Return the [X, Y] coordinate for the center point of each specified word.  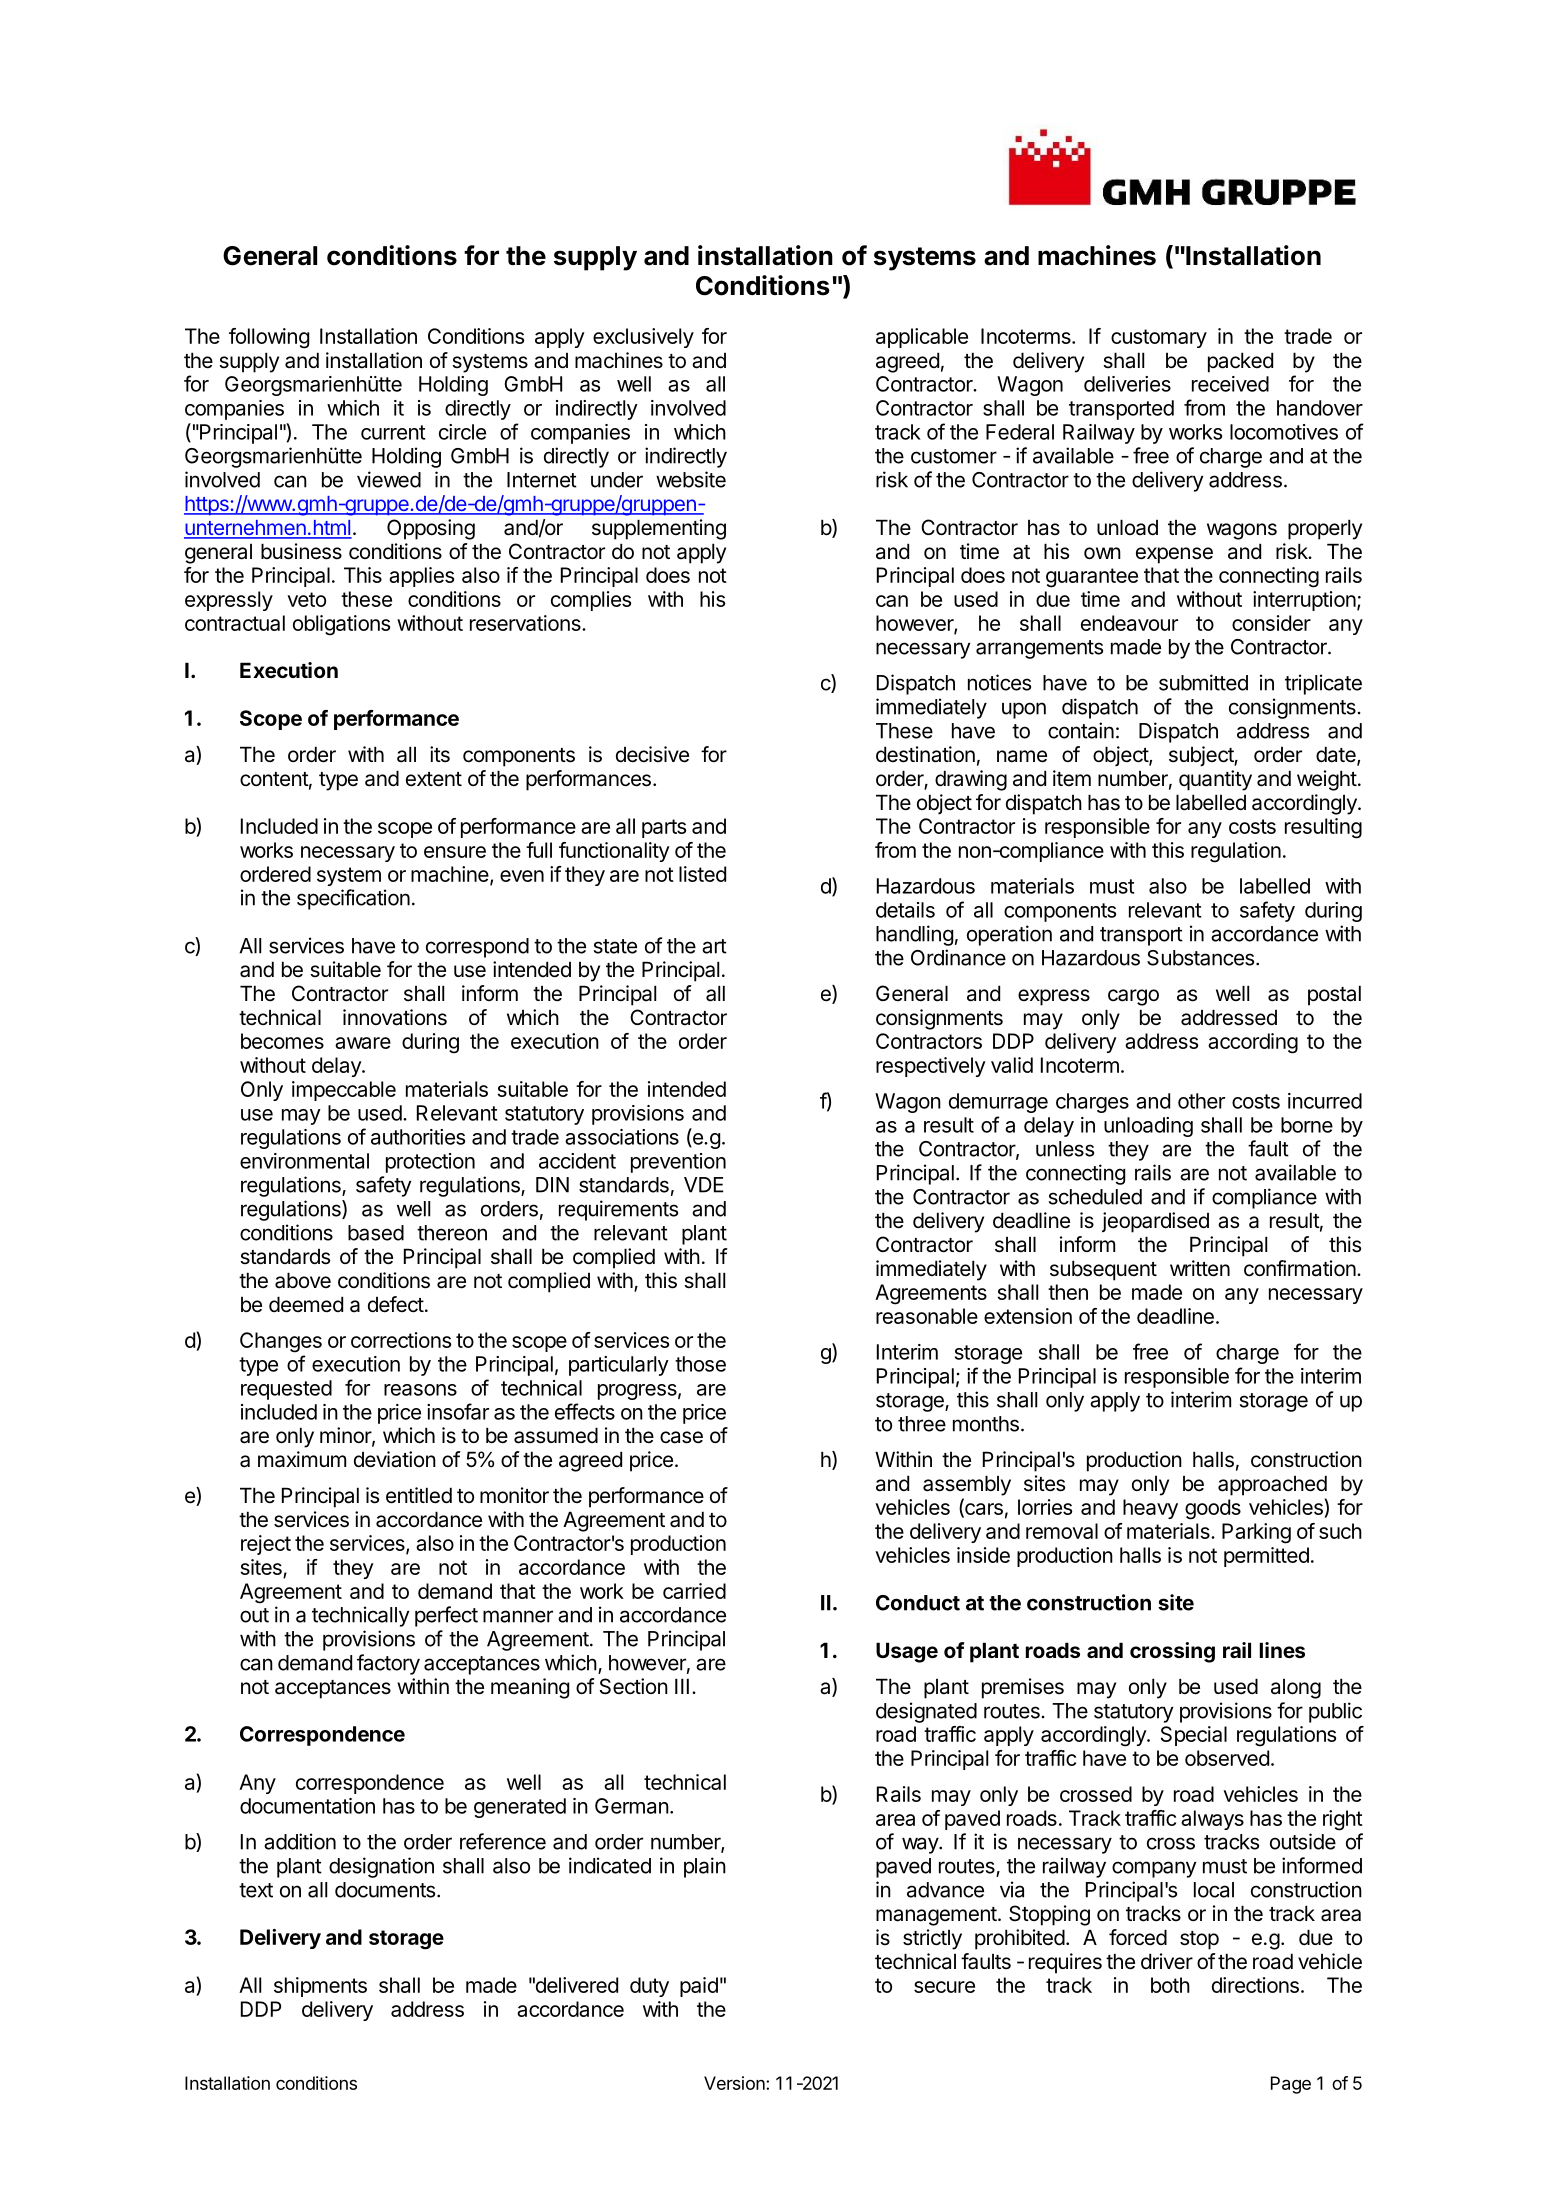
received [1230, 384]
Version [735, 2083]
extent [434, 779]
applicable [922, 338]
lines [1282, 1650]
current [393, 432]
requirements [618, 1210]
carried [694, 1591]
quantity [1215, 780]
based [376, 1233]
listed [702, 874]
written [1200, 1268]
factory [388, 1664]
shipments [320, 1987]
